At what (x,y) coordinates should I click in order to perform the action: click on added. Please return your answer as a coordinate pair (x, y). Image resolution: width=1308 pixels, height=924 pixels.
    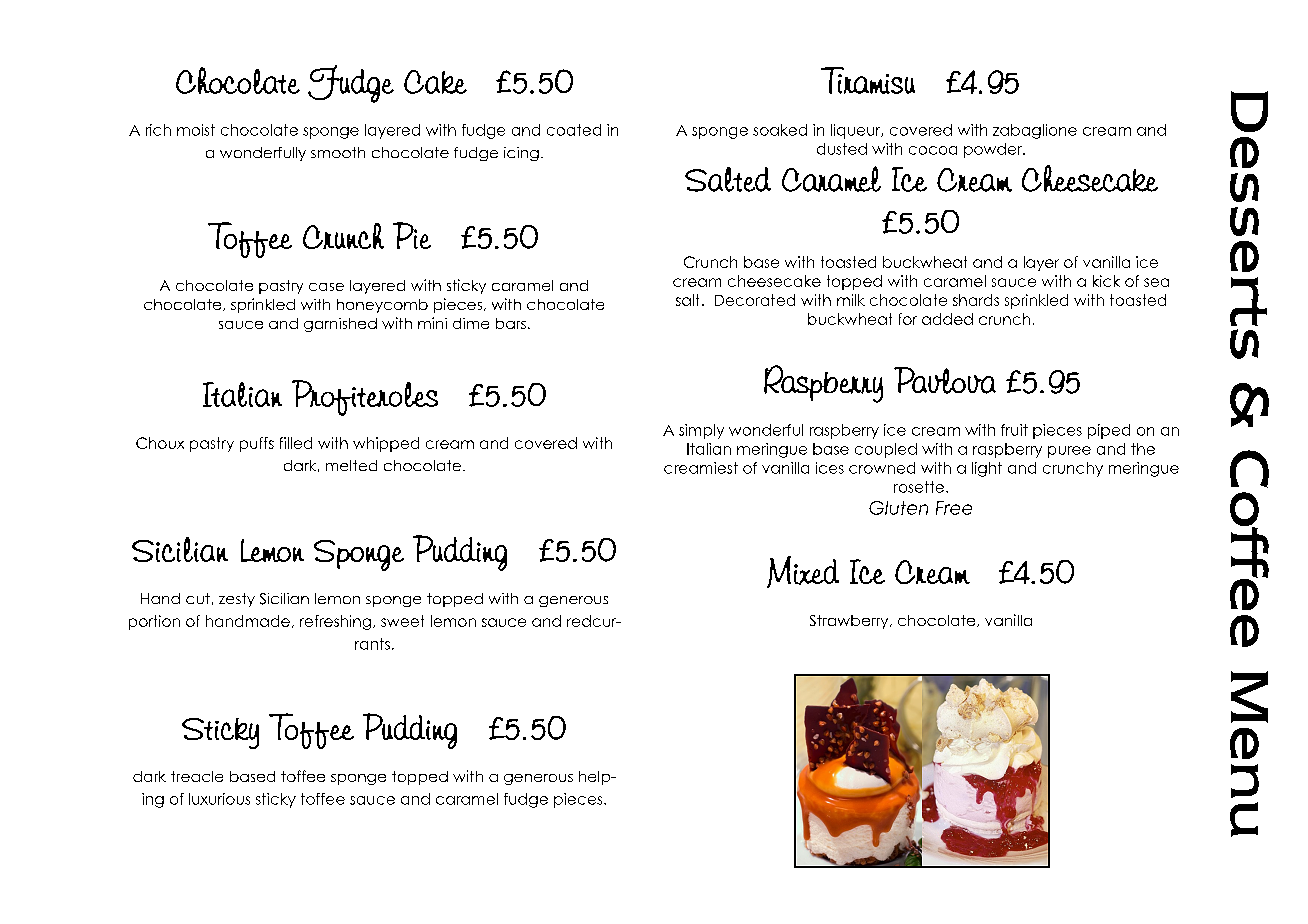
    Looking at the image, I should click on (947, 319).
